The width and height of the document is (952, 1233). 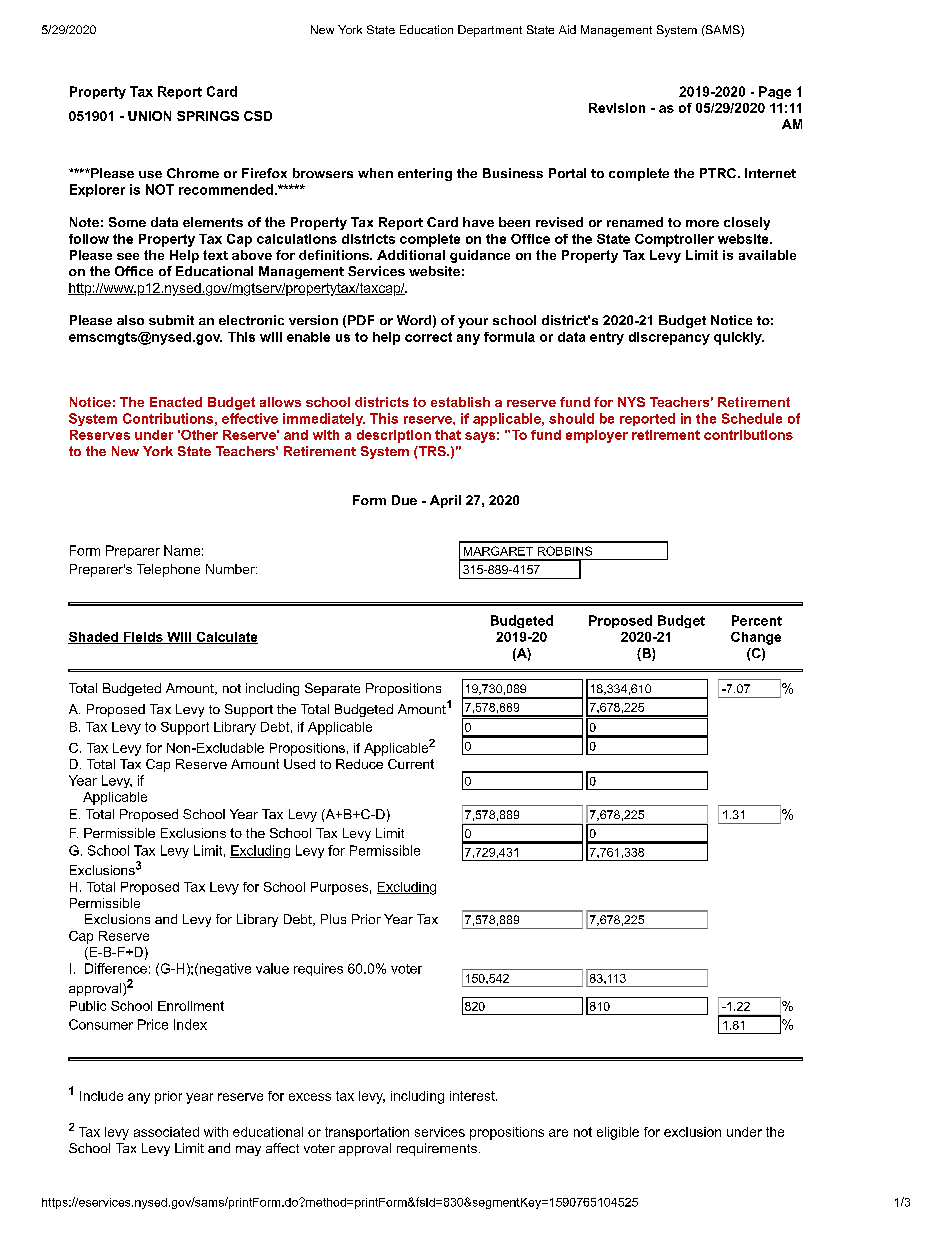 What do you see at coordinates (176, 402) in the document?
I see `Enacted` at bounding box center [176, 402].
